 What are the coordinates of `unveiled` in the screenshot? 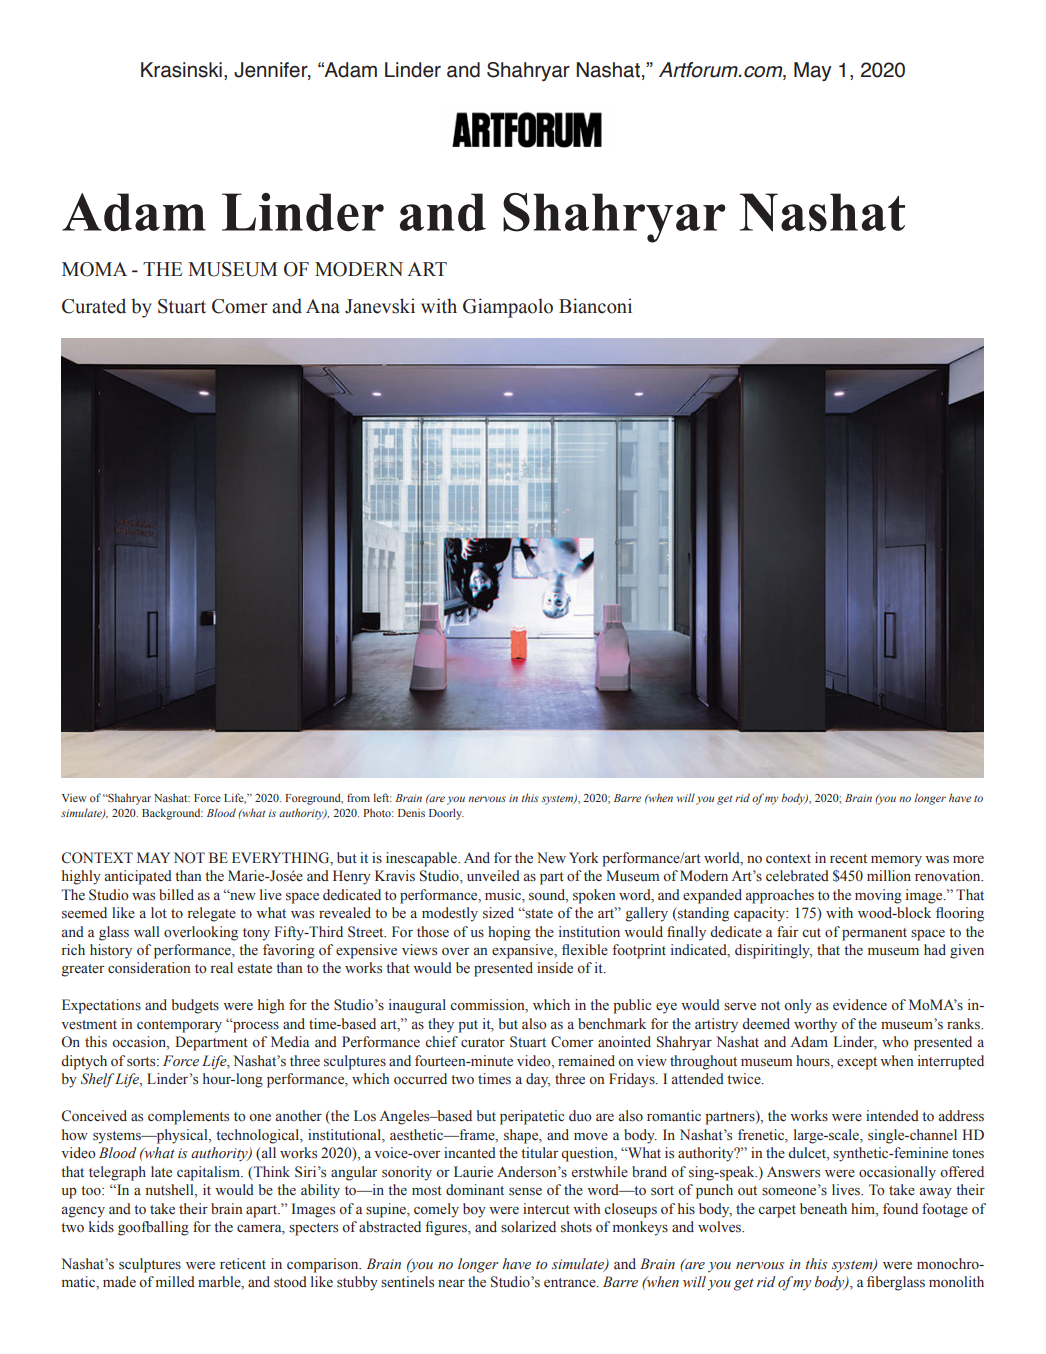 It's located at (493, 876).
